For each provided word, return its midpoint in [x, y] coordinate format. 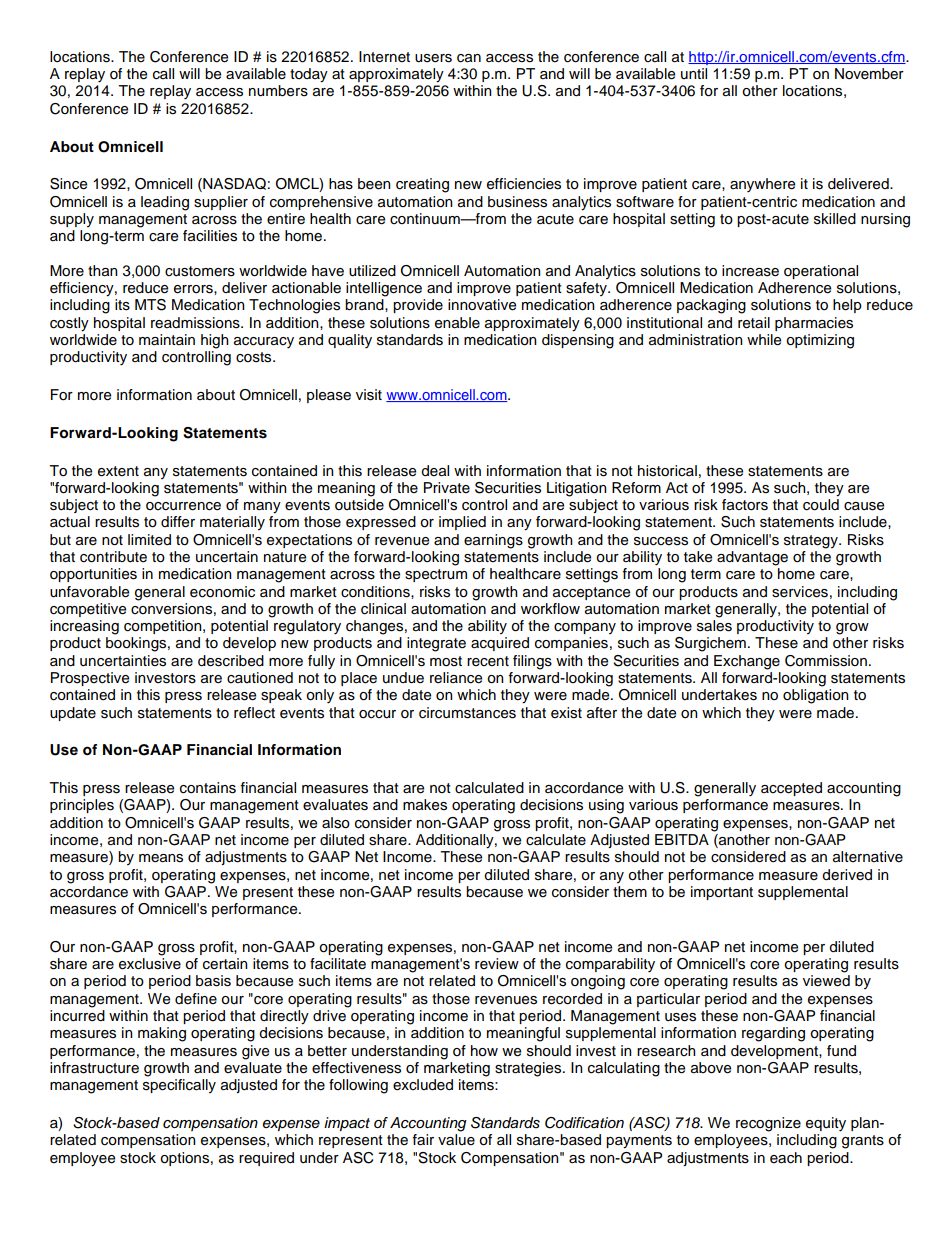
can [469, 58]
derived [847, 875]
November [869, 74]
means [161, 858]
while [764, 340]
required [266, 1159]
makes [425, 805]
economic [222, 592]
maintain [167, 339]
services [800, 592]
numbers [278, 91]
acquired [500, 644]
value [456, 1140]
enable [457, 323]
